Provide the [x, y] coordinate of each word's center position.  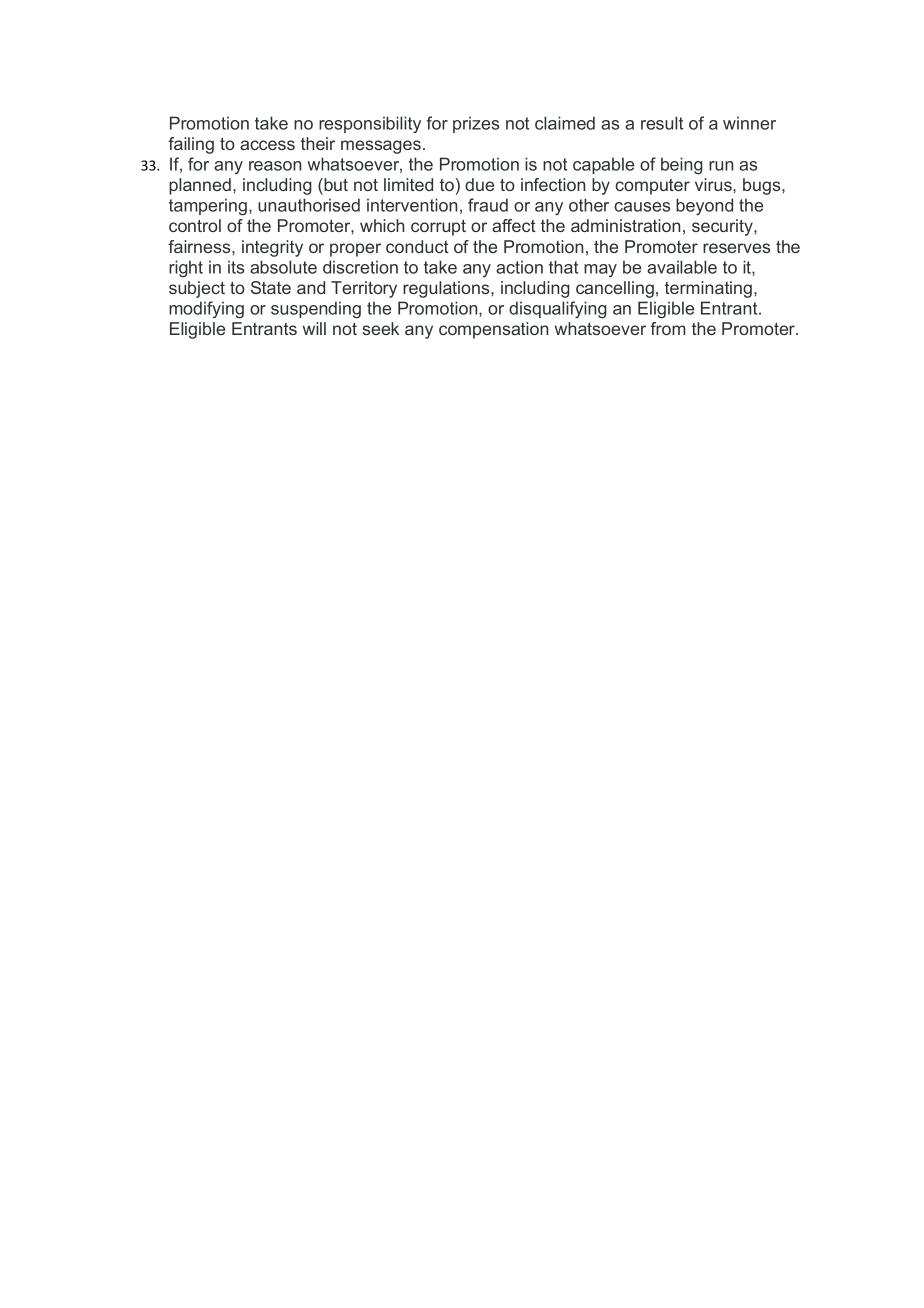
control [195, 225]
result [662, 123]
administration [625, 225]
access [267, 145]
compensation [493, 330]
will [314, 328]
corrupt [438, 228]
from [668, 328]
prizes [476, 124]
